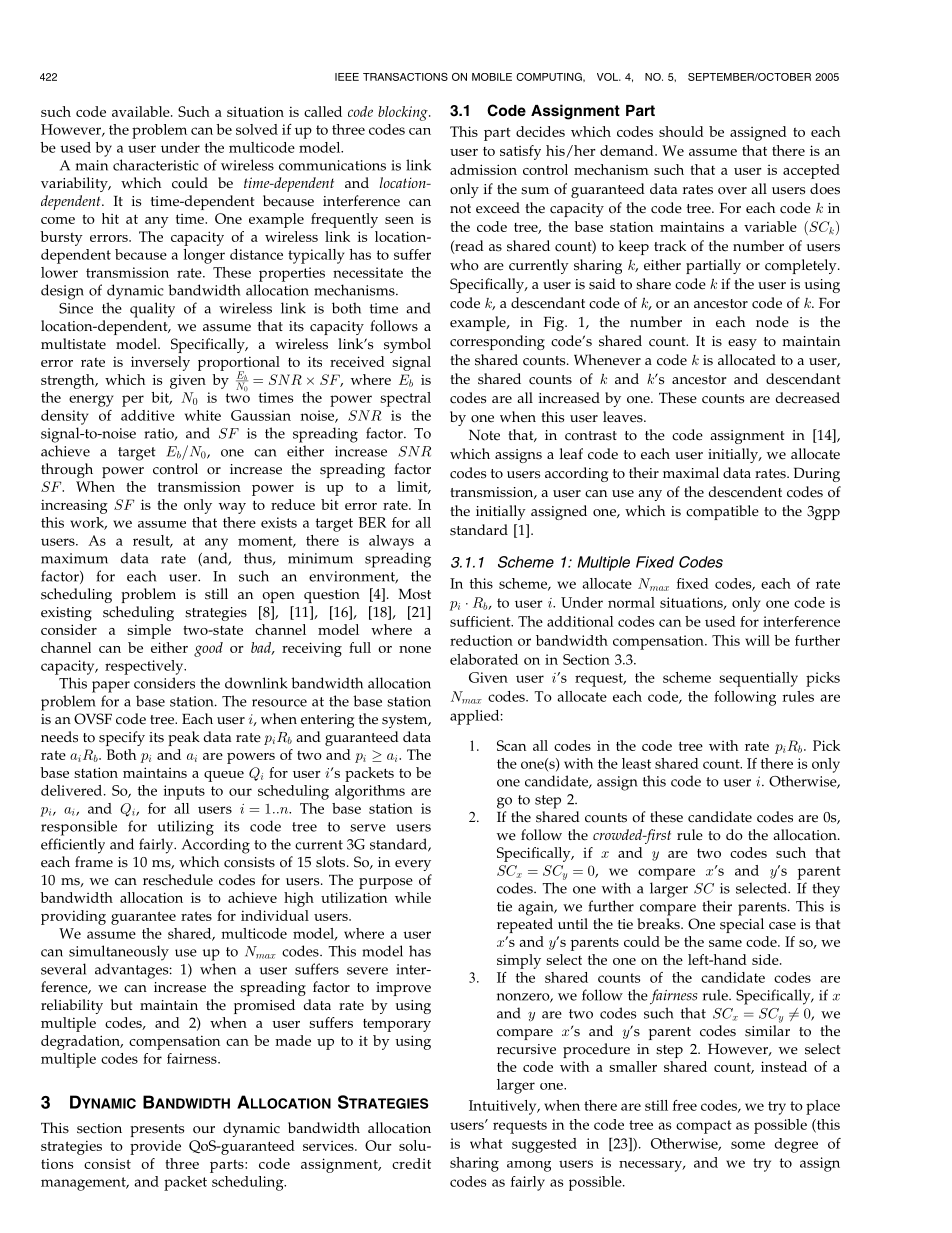  I want to click on what, so click(486, 1143).
